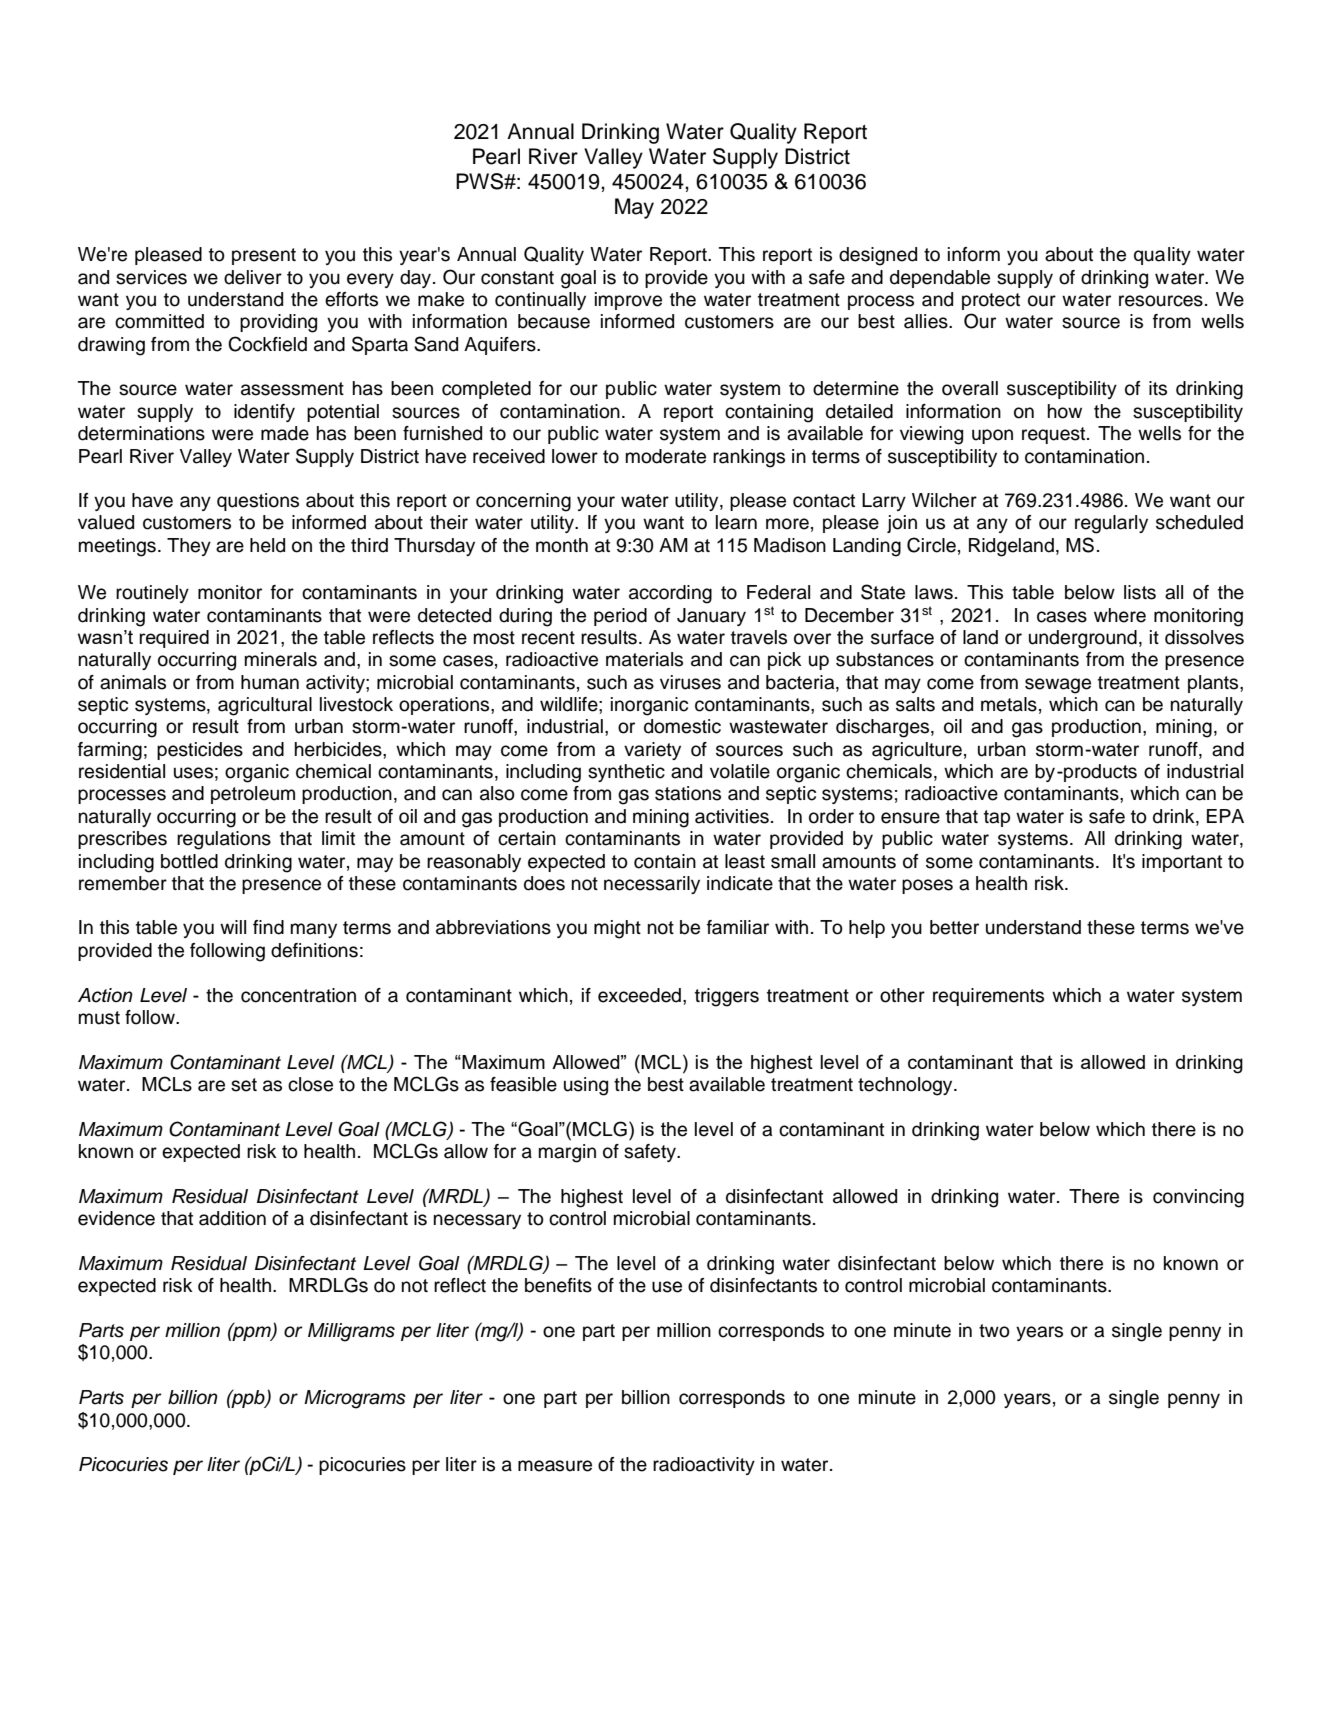 The image size is (1322, 1711). Describe the element at coordinates (270, 682) in the screenshot. I see `human` at that location.
